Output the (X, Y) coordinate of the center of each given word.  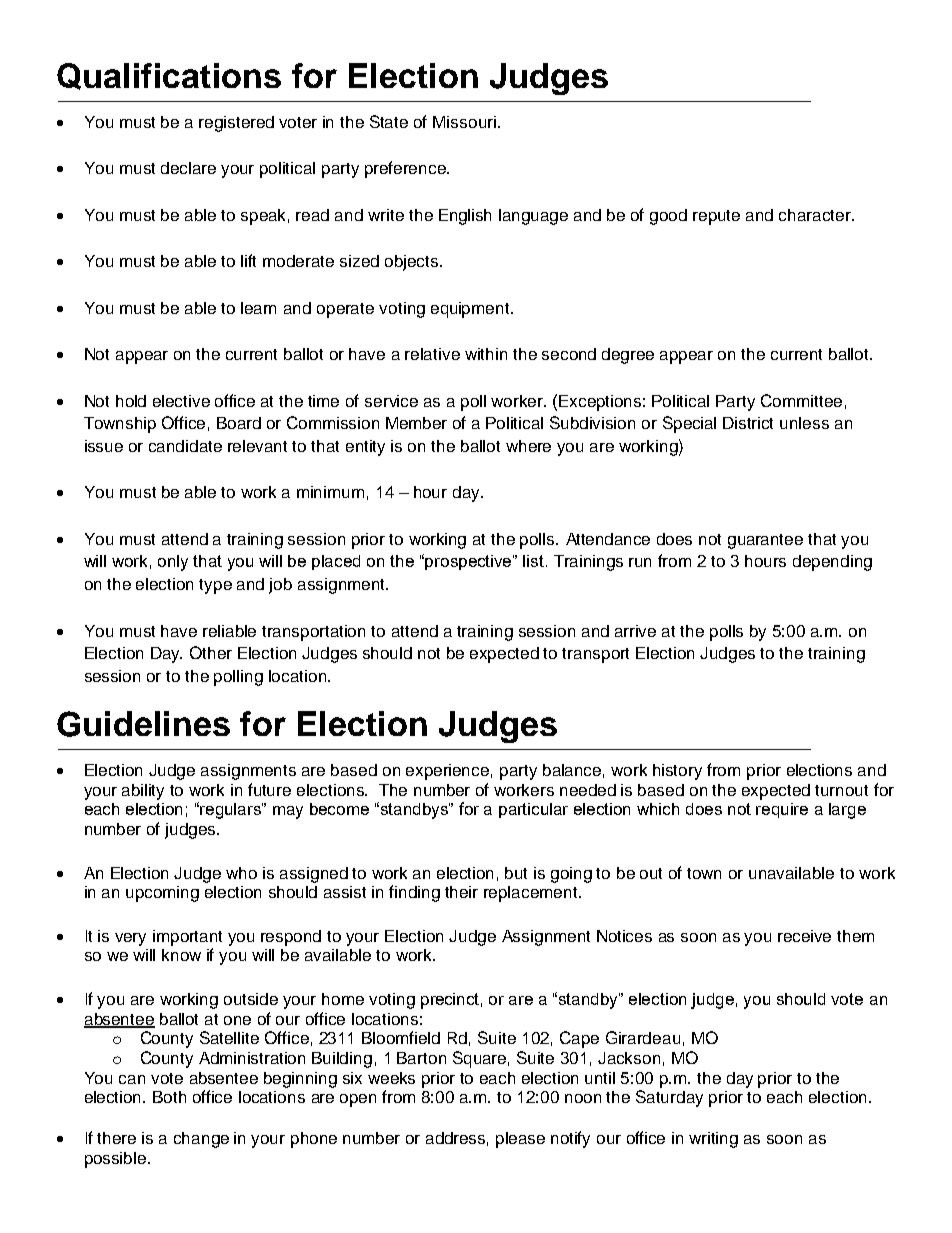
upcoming (162, 894)
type (215, 586)
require (782, 810)
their (461, 892)
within (486, 354)
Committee (801, 400)
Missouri (464, 122)
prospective (469, 562)
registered (236, 124)
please (520, 1140)
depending (832, 563)
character (816, 215)
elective (181, 401)
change (201, 1140)
